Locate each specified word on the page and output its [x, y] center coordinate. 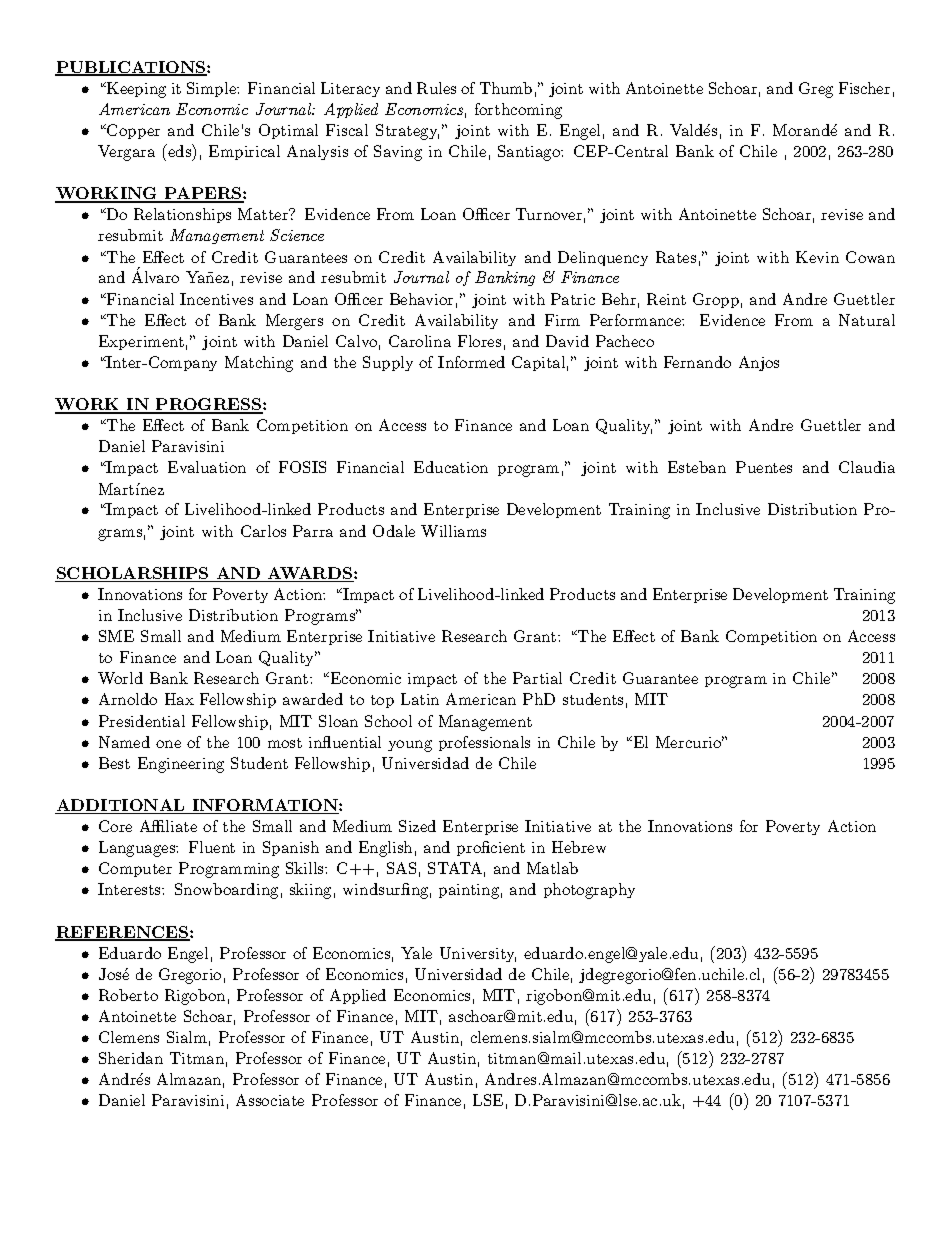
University [478, 954]
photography [589, 891]
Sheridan [131, 1058]
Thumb [506, 88]
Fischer [864, 88]
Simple [213, 89]
